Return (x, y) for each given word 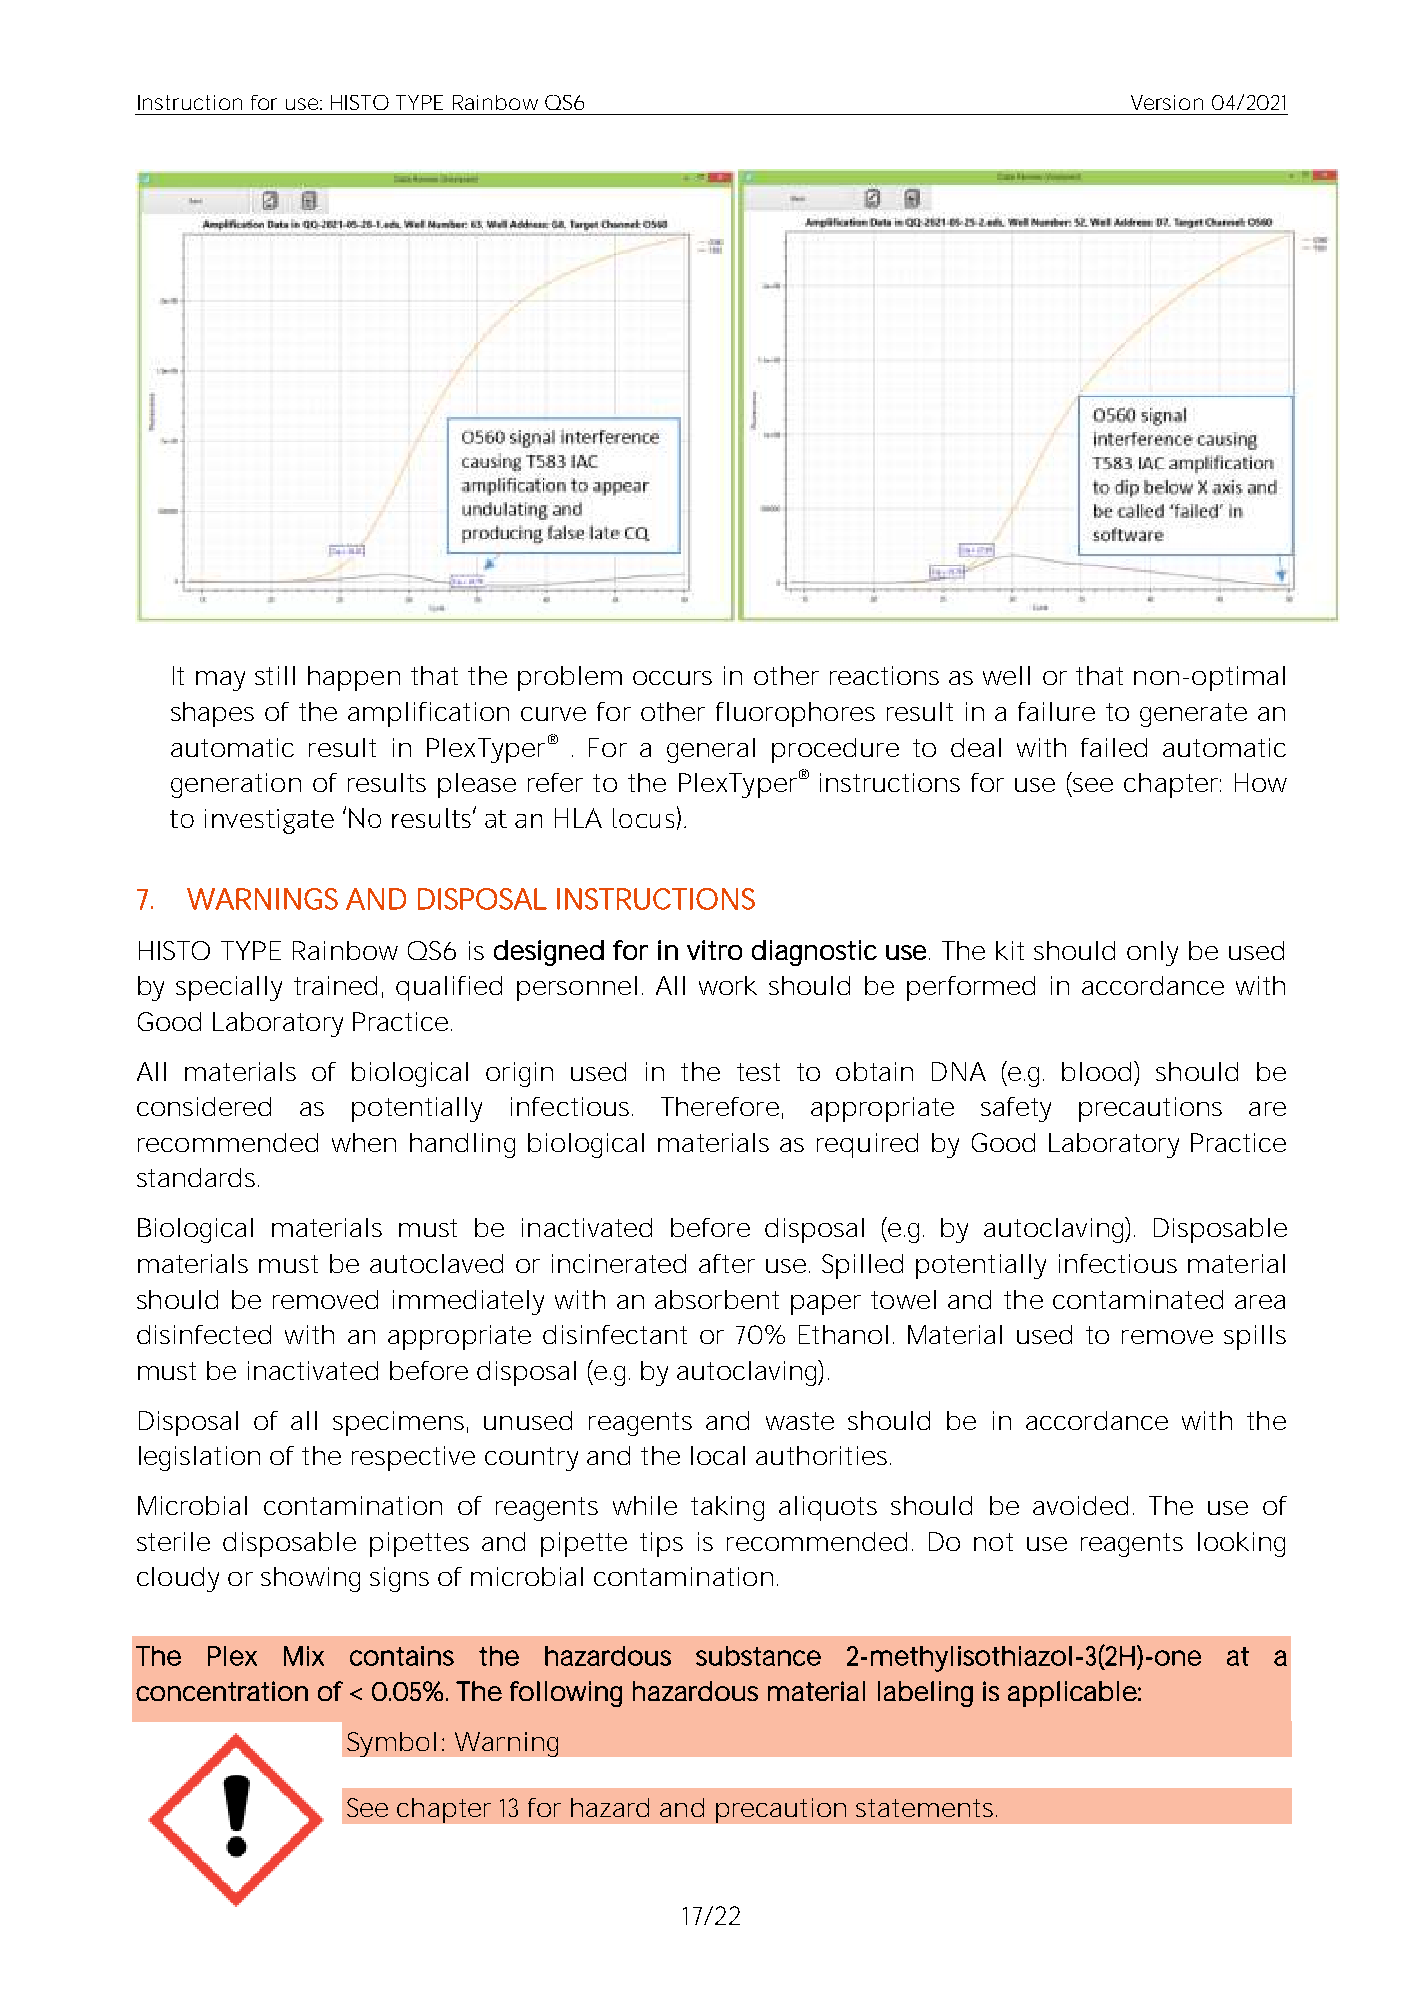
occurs (672, 678)
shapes (212, 714)
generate (1193, 715)
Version (1167, 102)
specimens (398, 1423)
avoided (1080, 1505)
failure (1056, 711)
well (1006, 675)
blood (1096, 1071)
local (718, 1455)
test (758, 1072)
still (275, 675)
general (711, 750)
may (220, 681)
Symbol (391, 1744)
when (364, 1142)
